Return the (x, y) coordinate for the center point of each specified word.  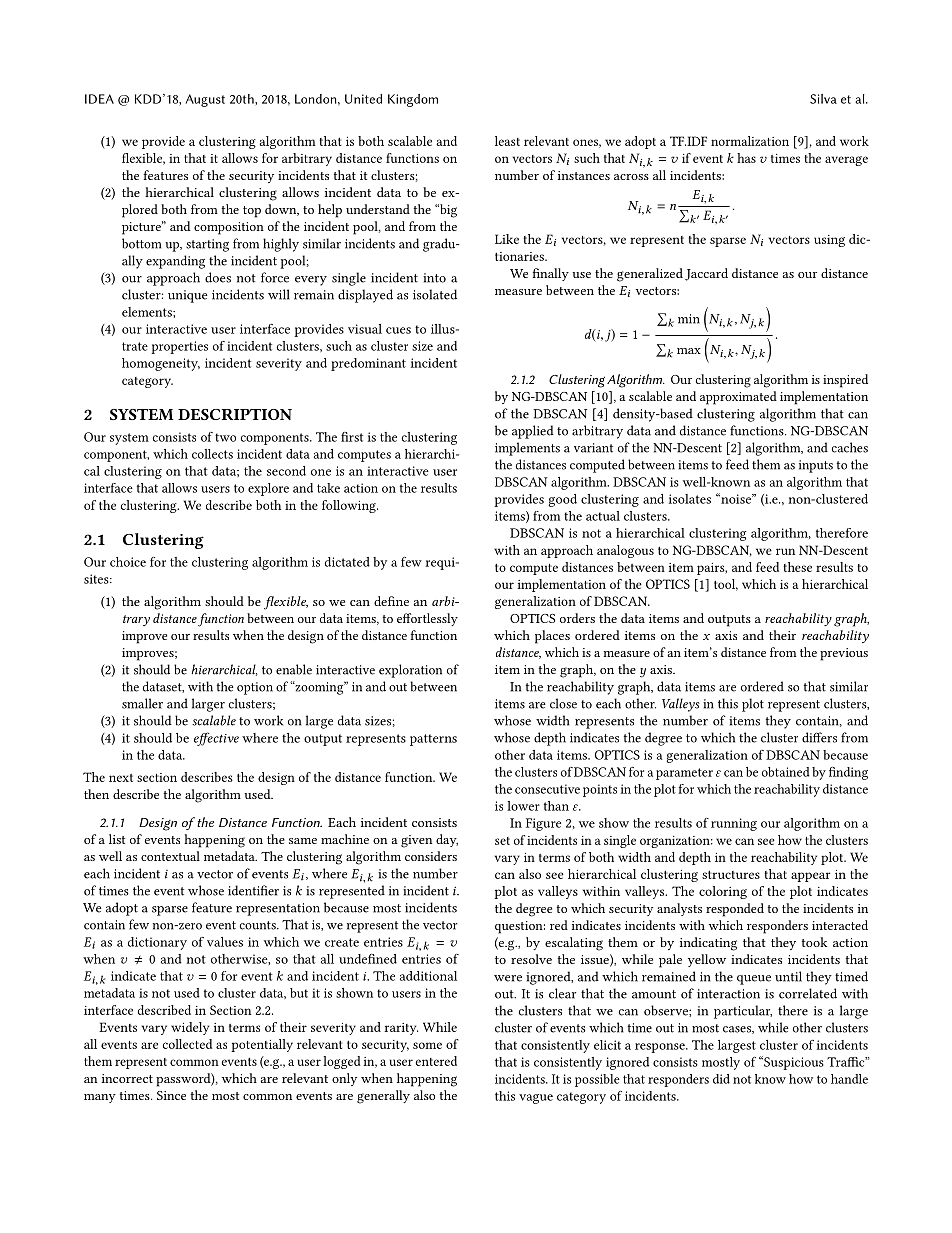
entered (436, 1061)
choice (128, 562)
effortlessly (427, 619)
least (507, 141)
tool (726, 585)
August (205, 100)
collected (187, 1044)
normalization (750, 141)
